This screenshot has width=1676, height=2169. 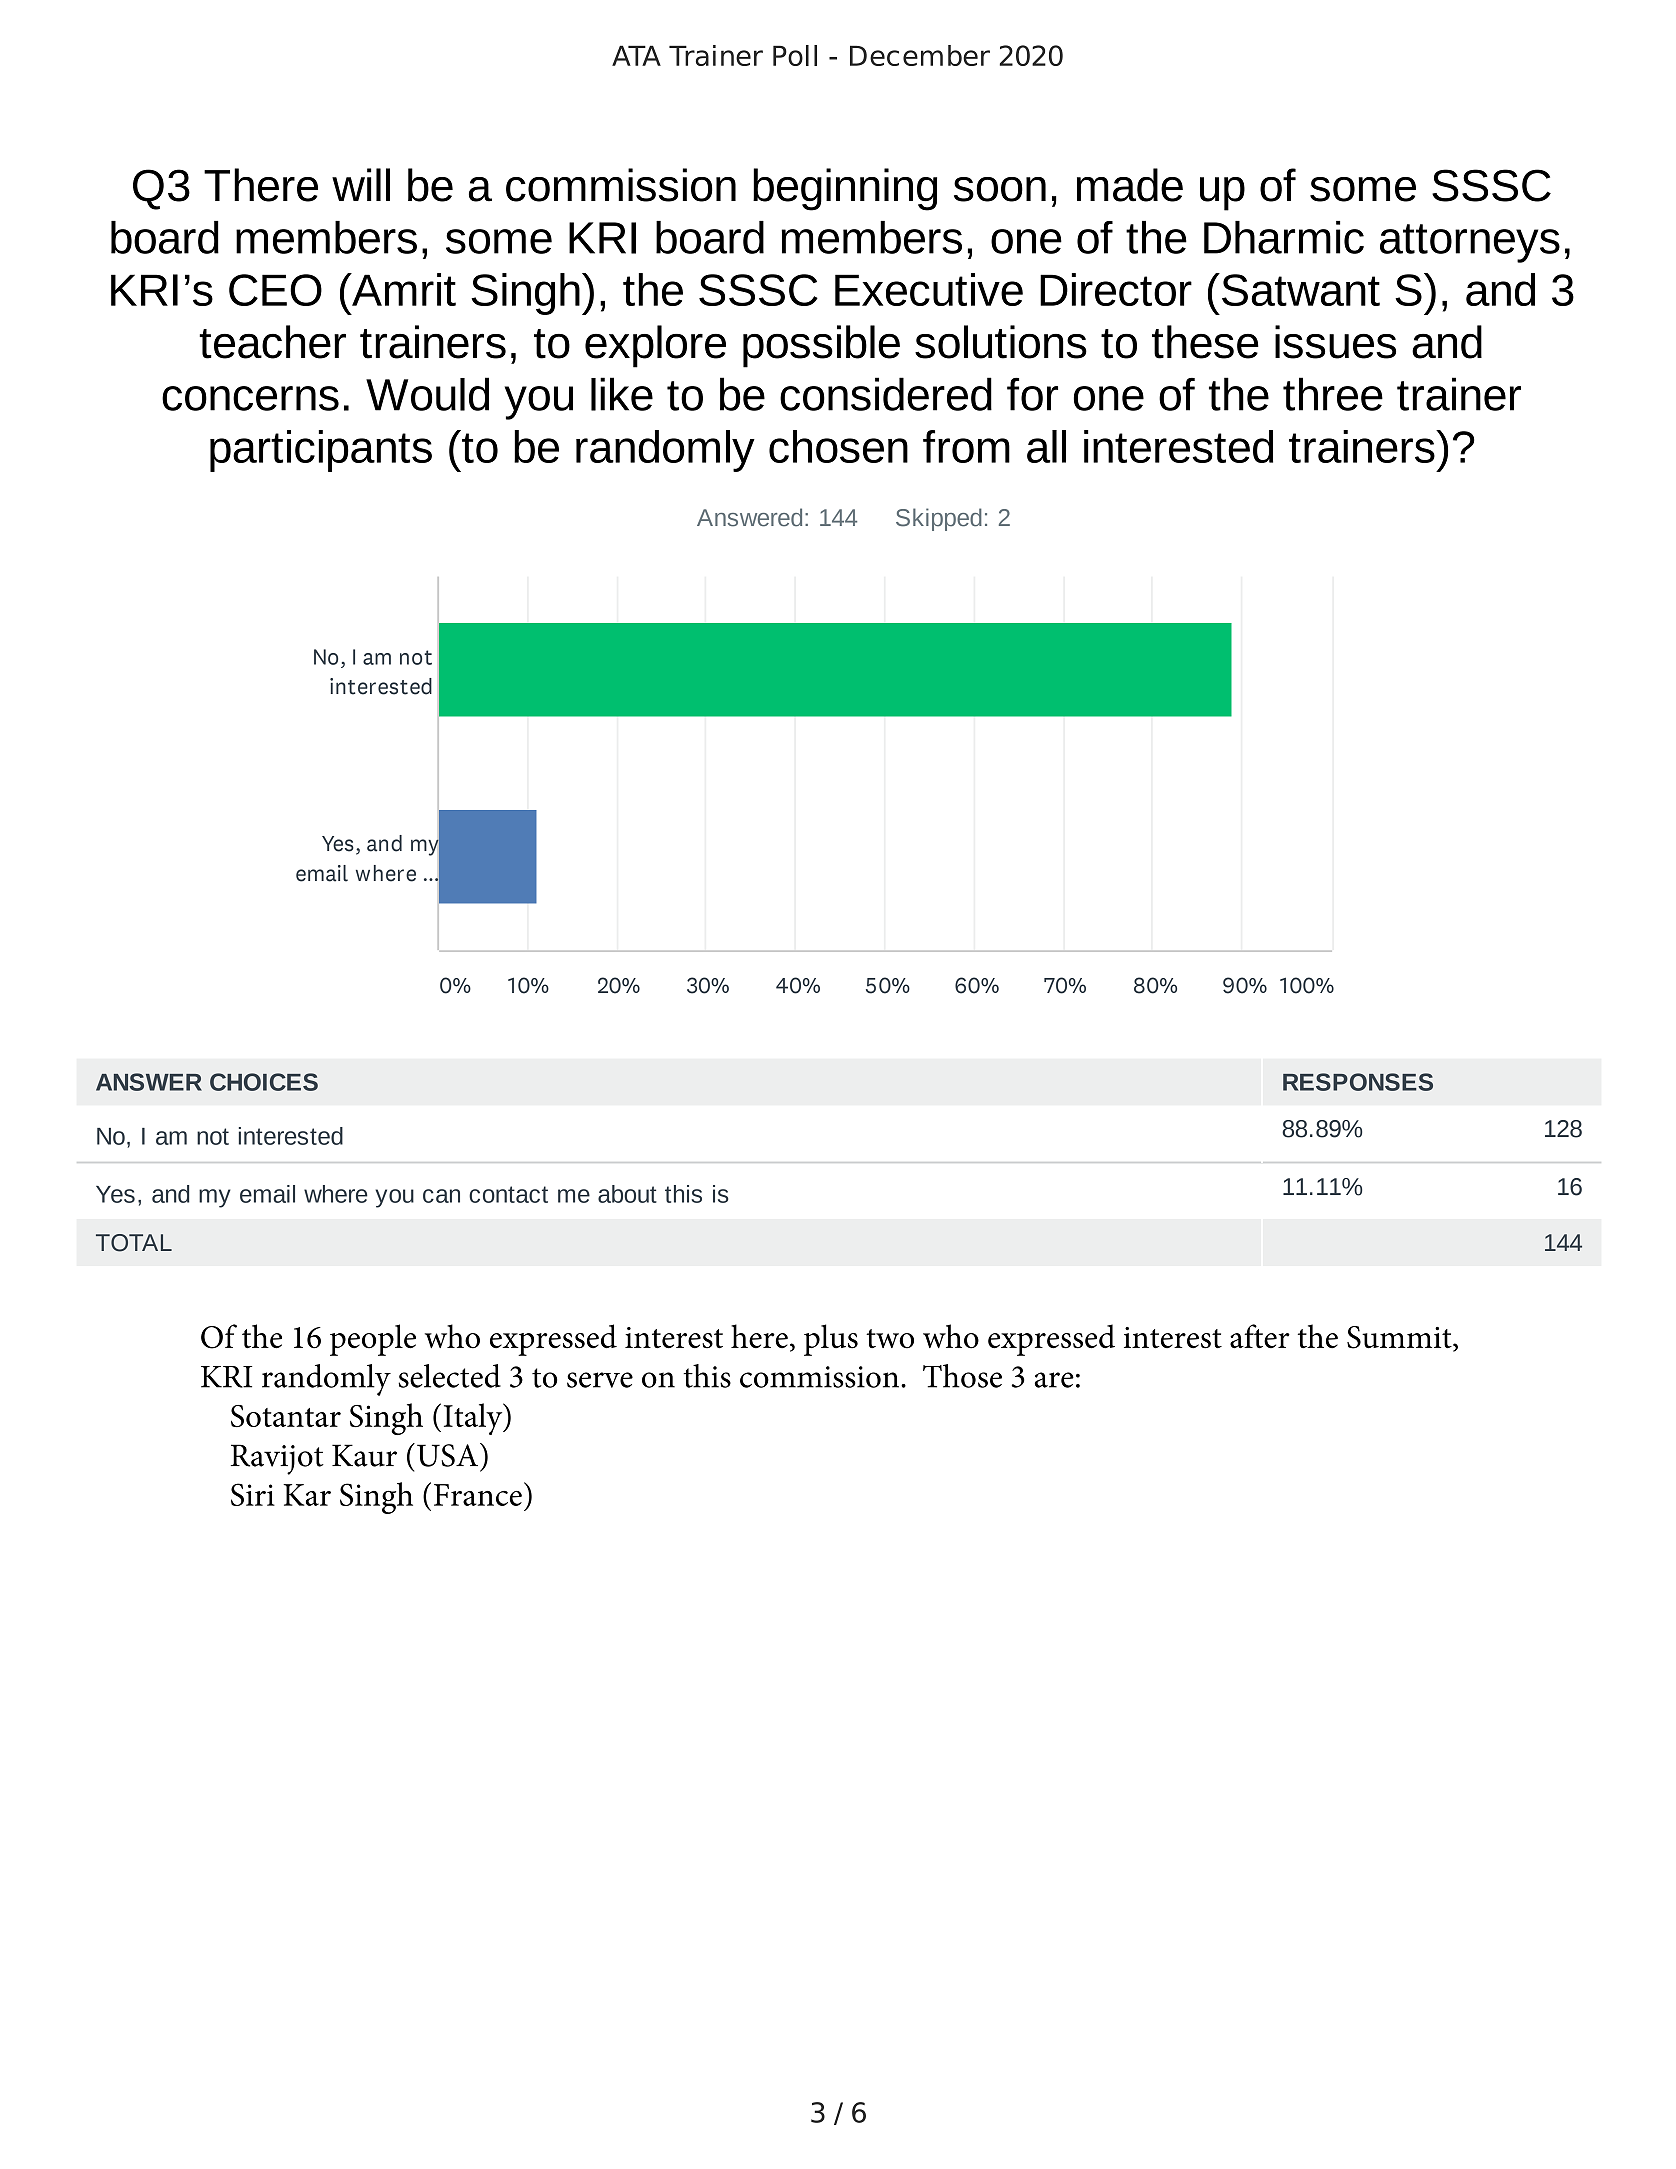 I want to click on RESPONSES, so click(x=1358, y=1082).
